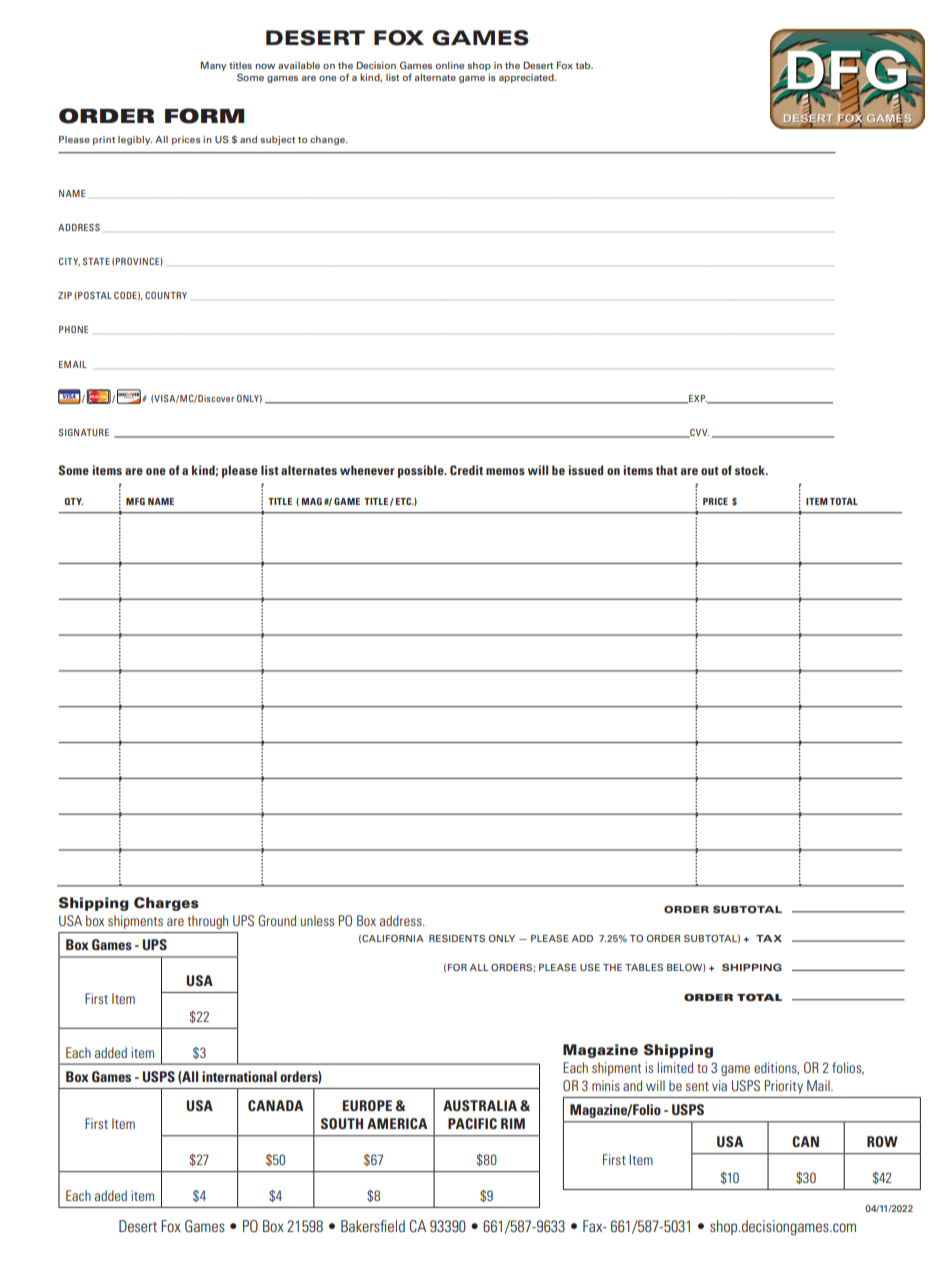 This screenshot has width=952, height=1275. I want to click on FORM, so click(204, 116).
